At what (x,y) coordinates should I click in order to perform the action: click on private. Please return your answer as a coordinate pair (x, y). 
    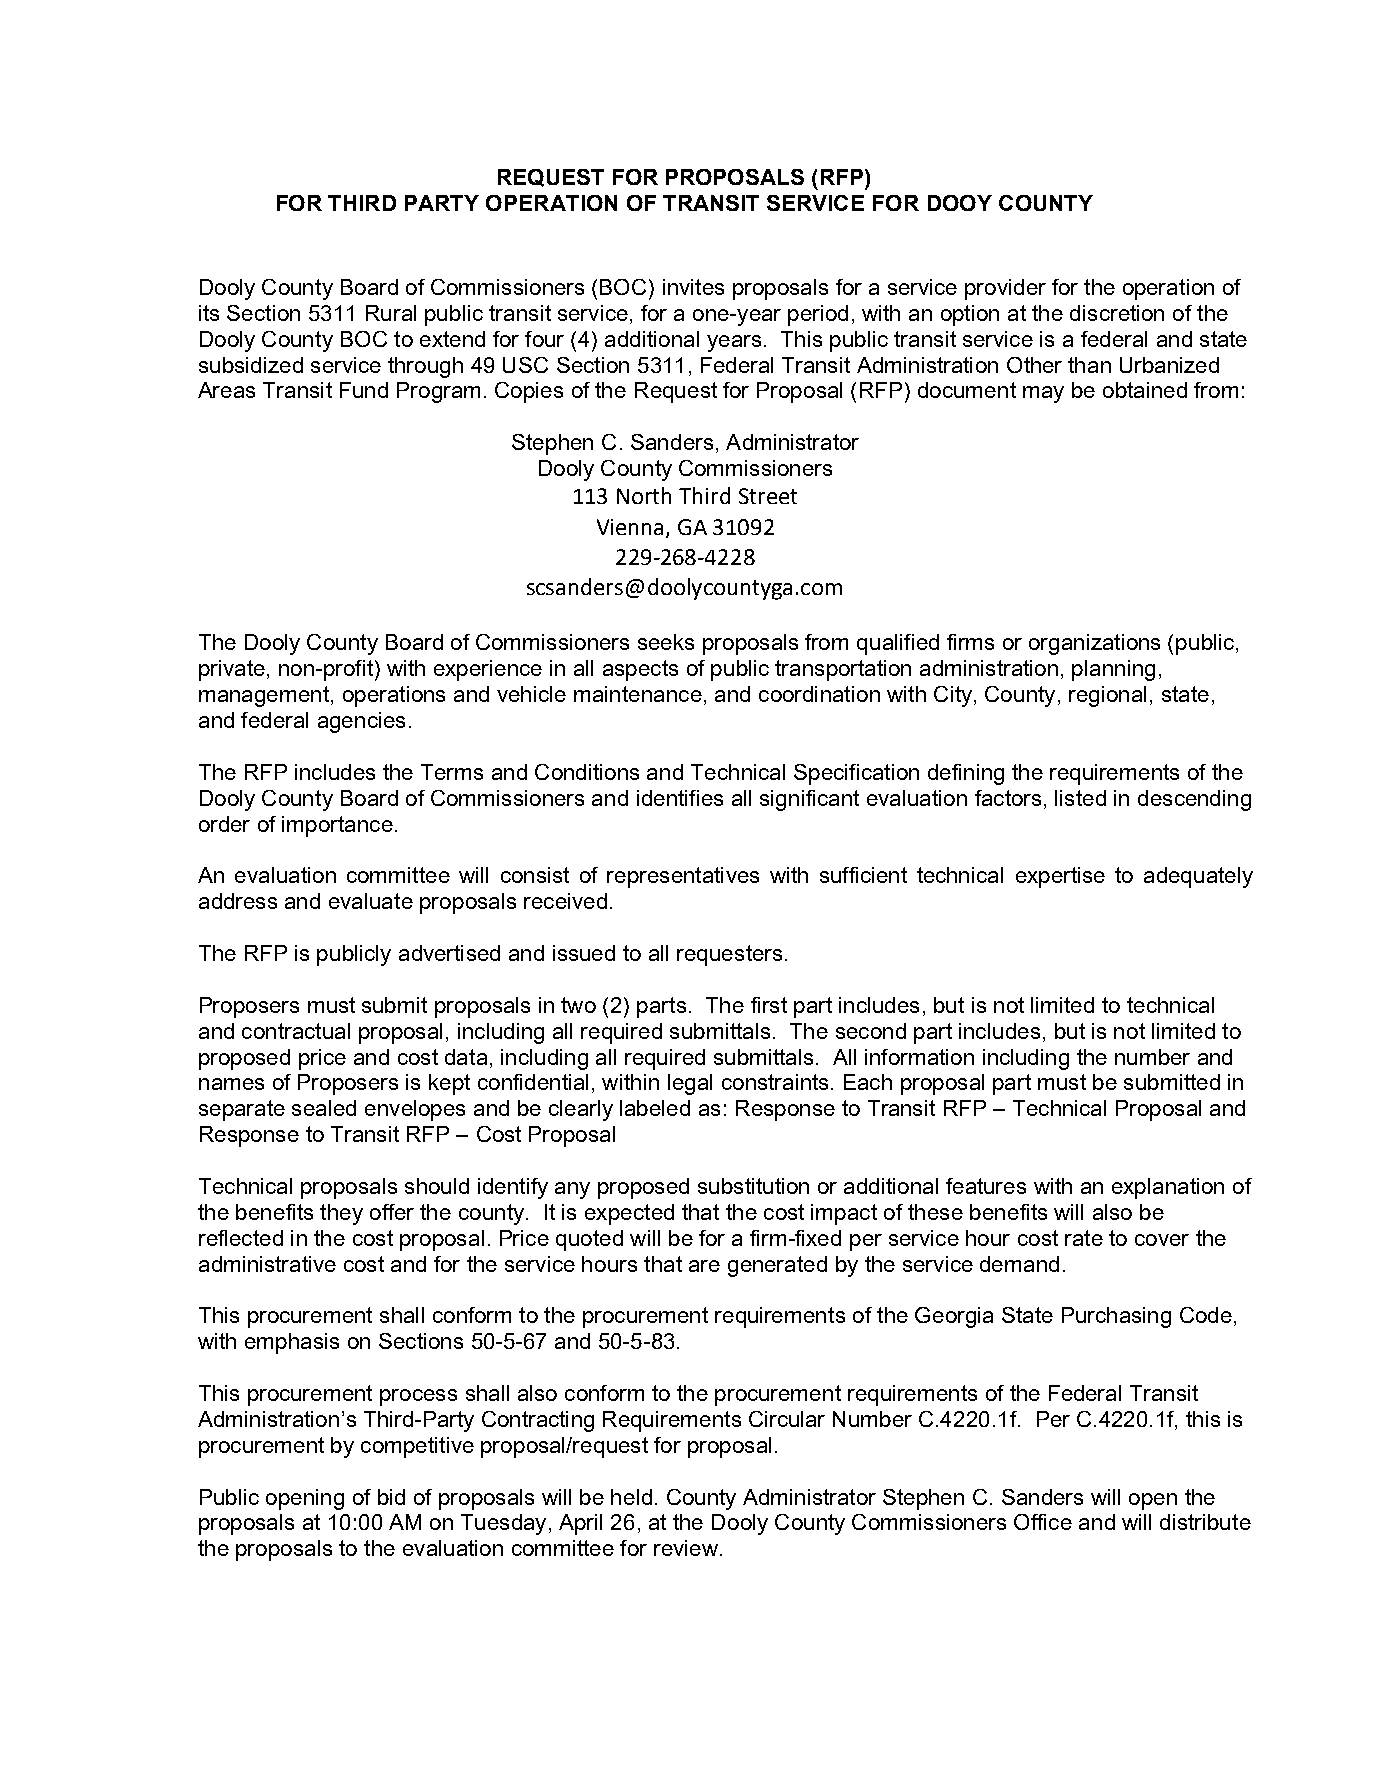
    Looking at the image, I should click on (232, 670).
